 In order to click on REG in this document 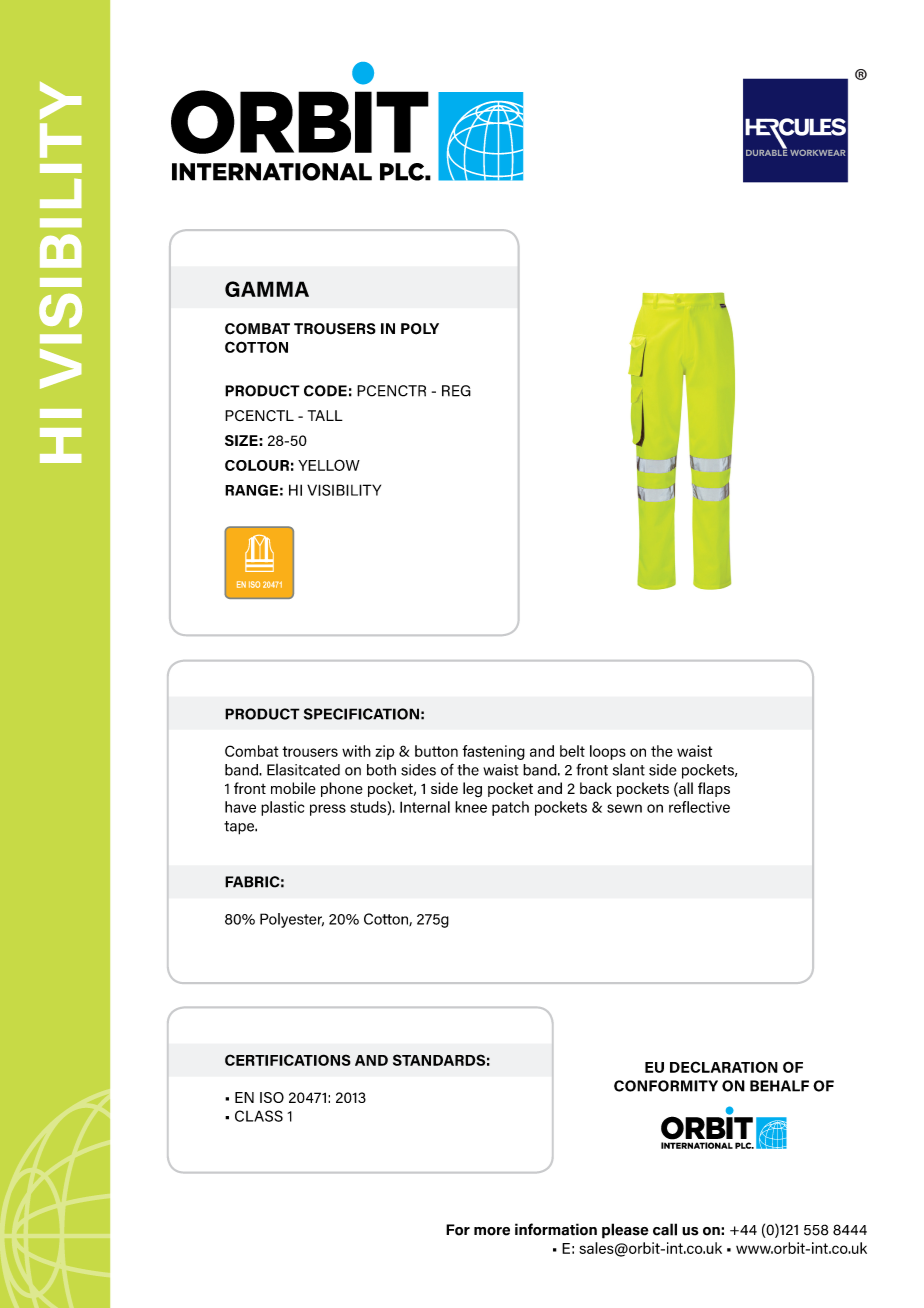, I will do `click(456, 391)`.
